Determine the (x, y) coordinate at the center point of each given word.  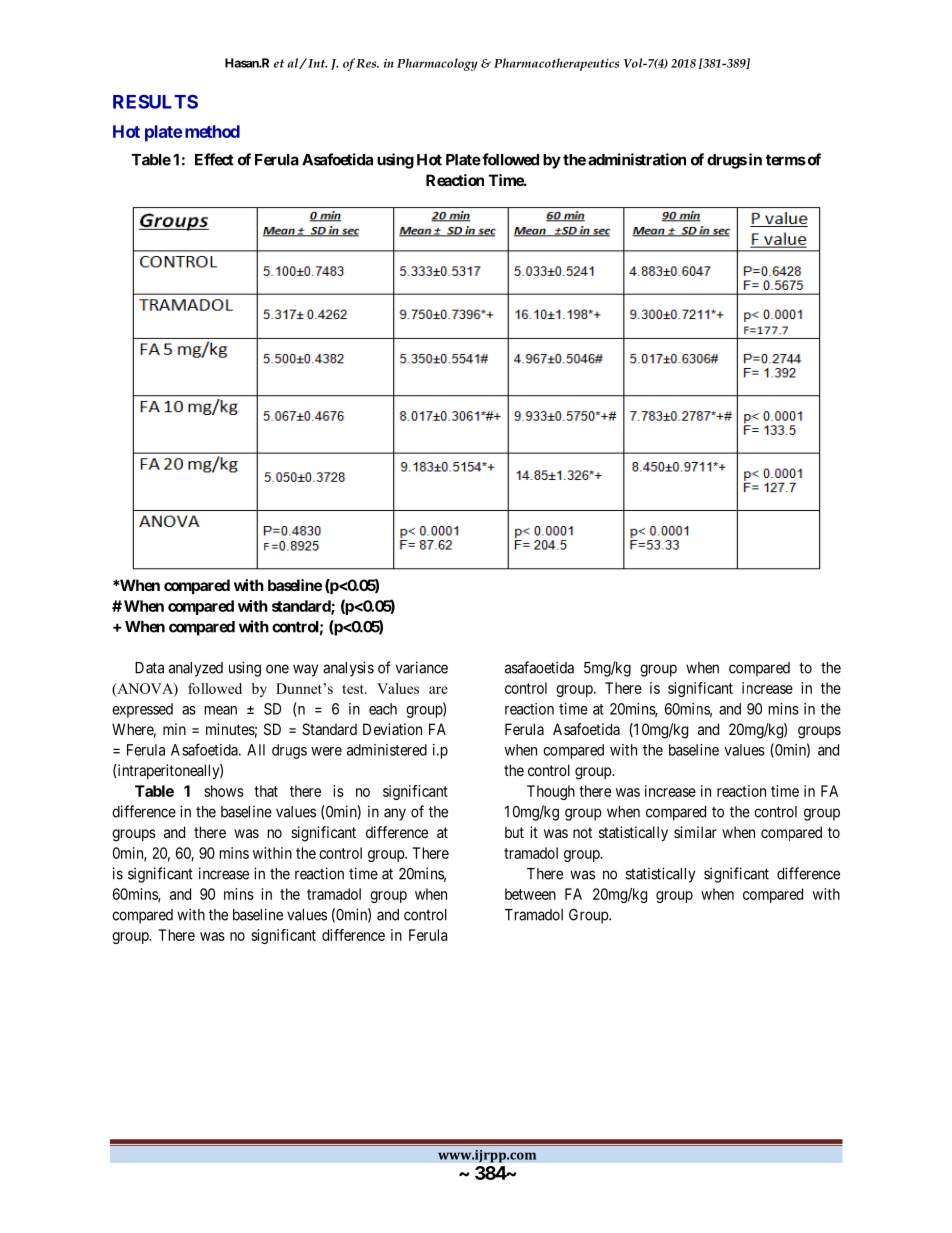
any (395, 814)
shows (224, 791)
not (582, 832)
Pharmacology (437, 64)
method (212, 131)
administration (637, 159)
